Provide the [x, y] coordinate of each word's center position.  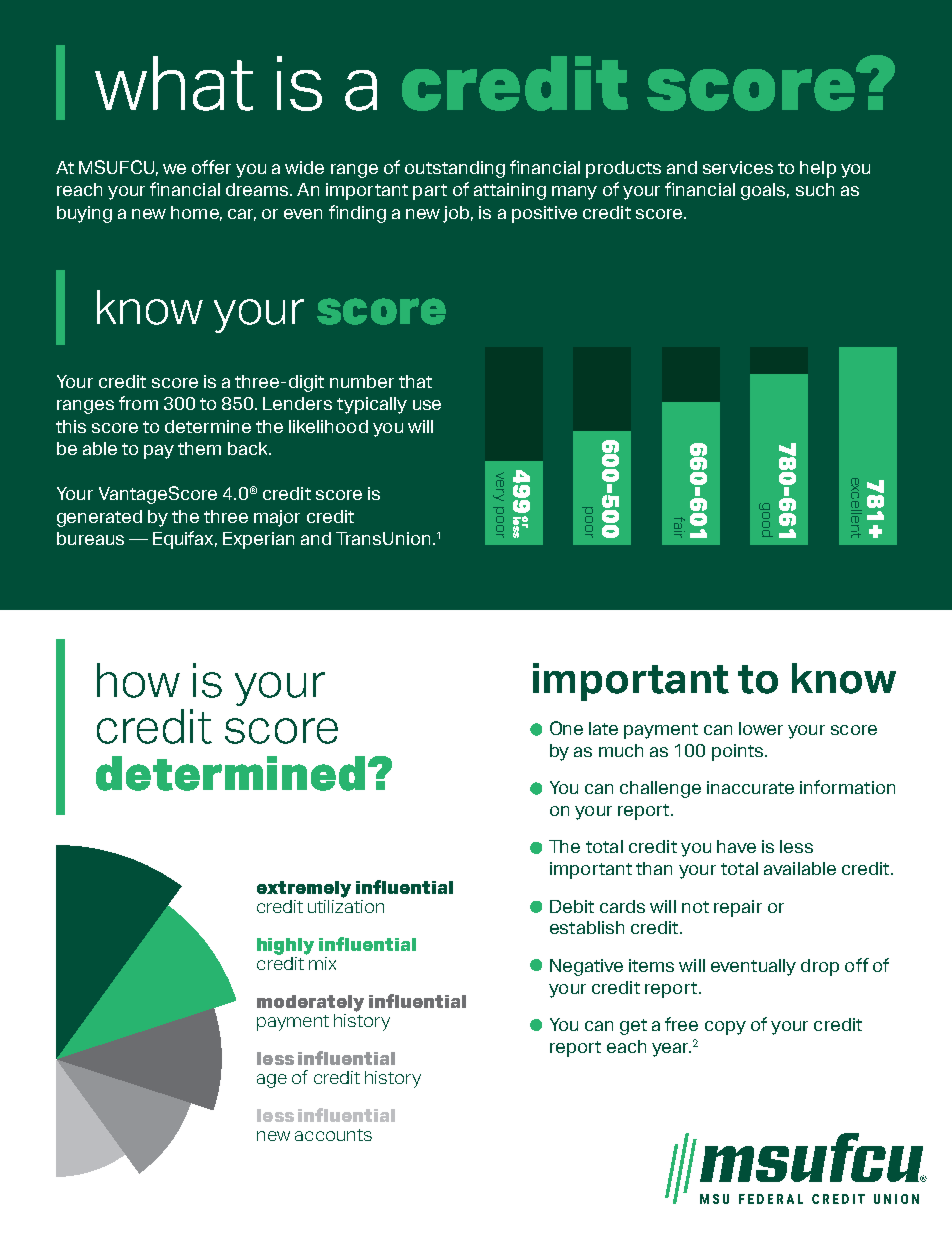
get [633, 1027]
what [174, 83]
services [738, 167]
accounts [333, 1135]
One [566, 728]
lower [761, 728]
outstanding [455, 169]
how [138, 680]
